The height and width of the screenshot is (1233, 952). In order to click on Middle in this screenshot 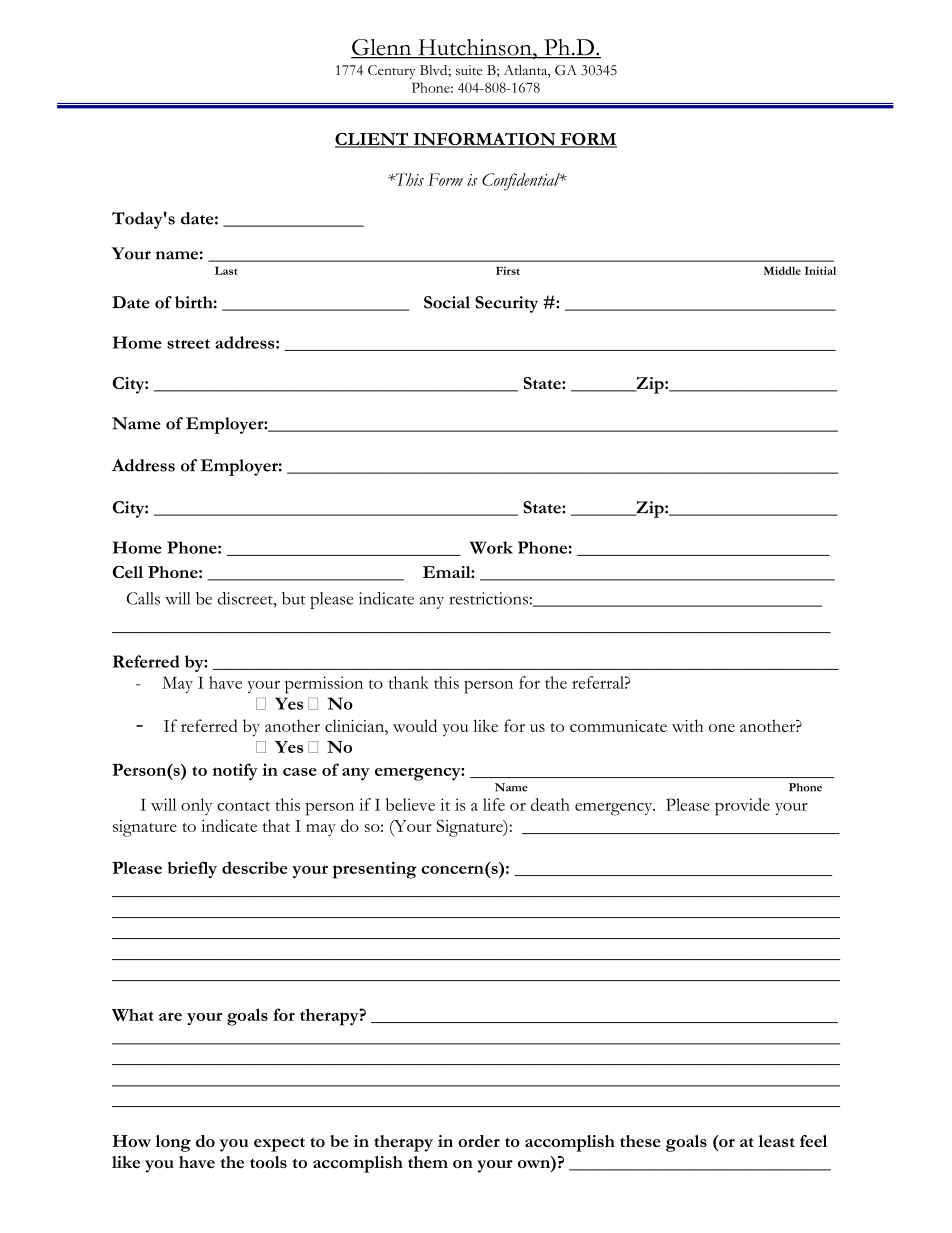, I will do `click(782, 270)`.
